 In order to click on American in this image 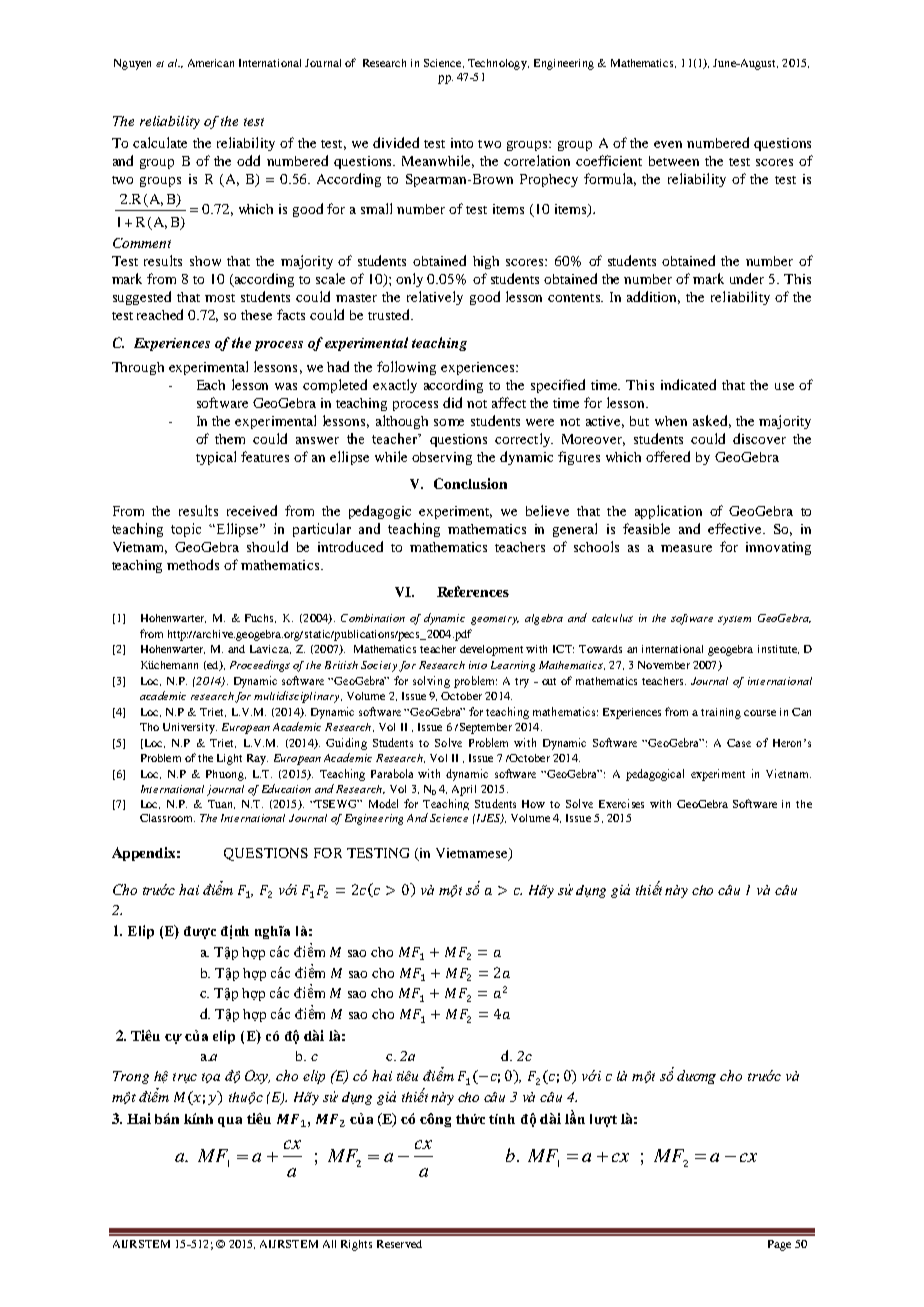, I will do `click(211, 63)`.
